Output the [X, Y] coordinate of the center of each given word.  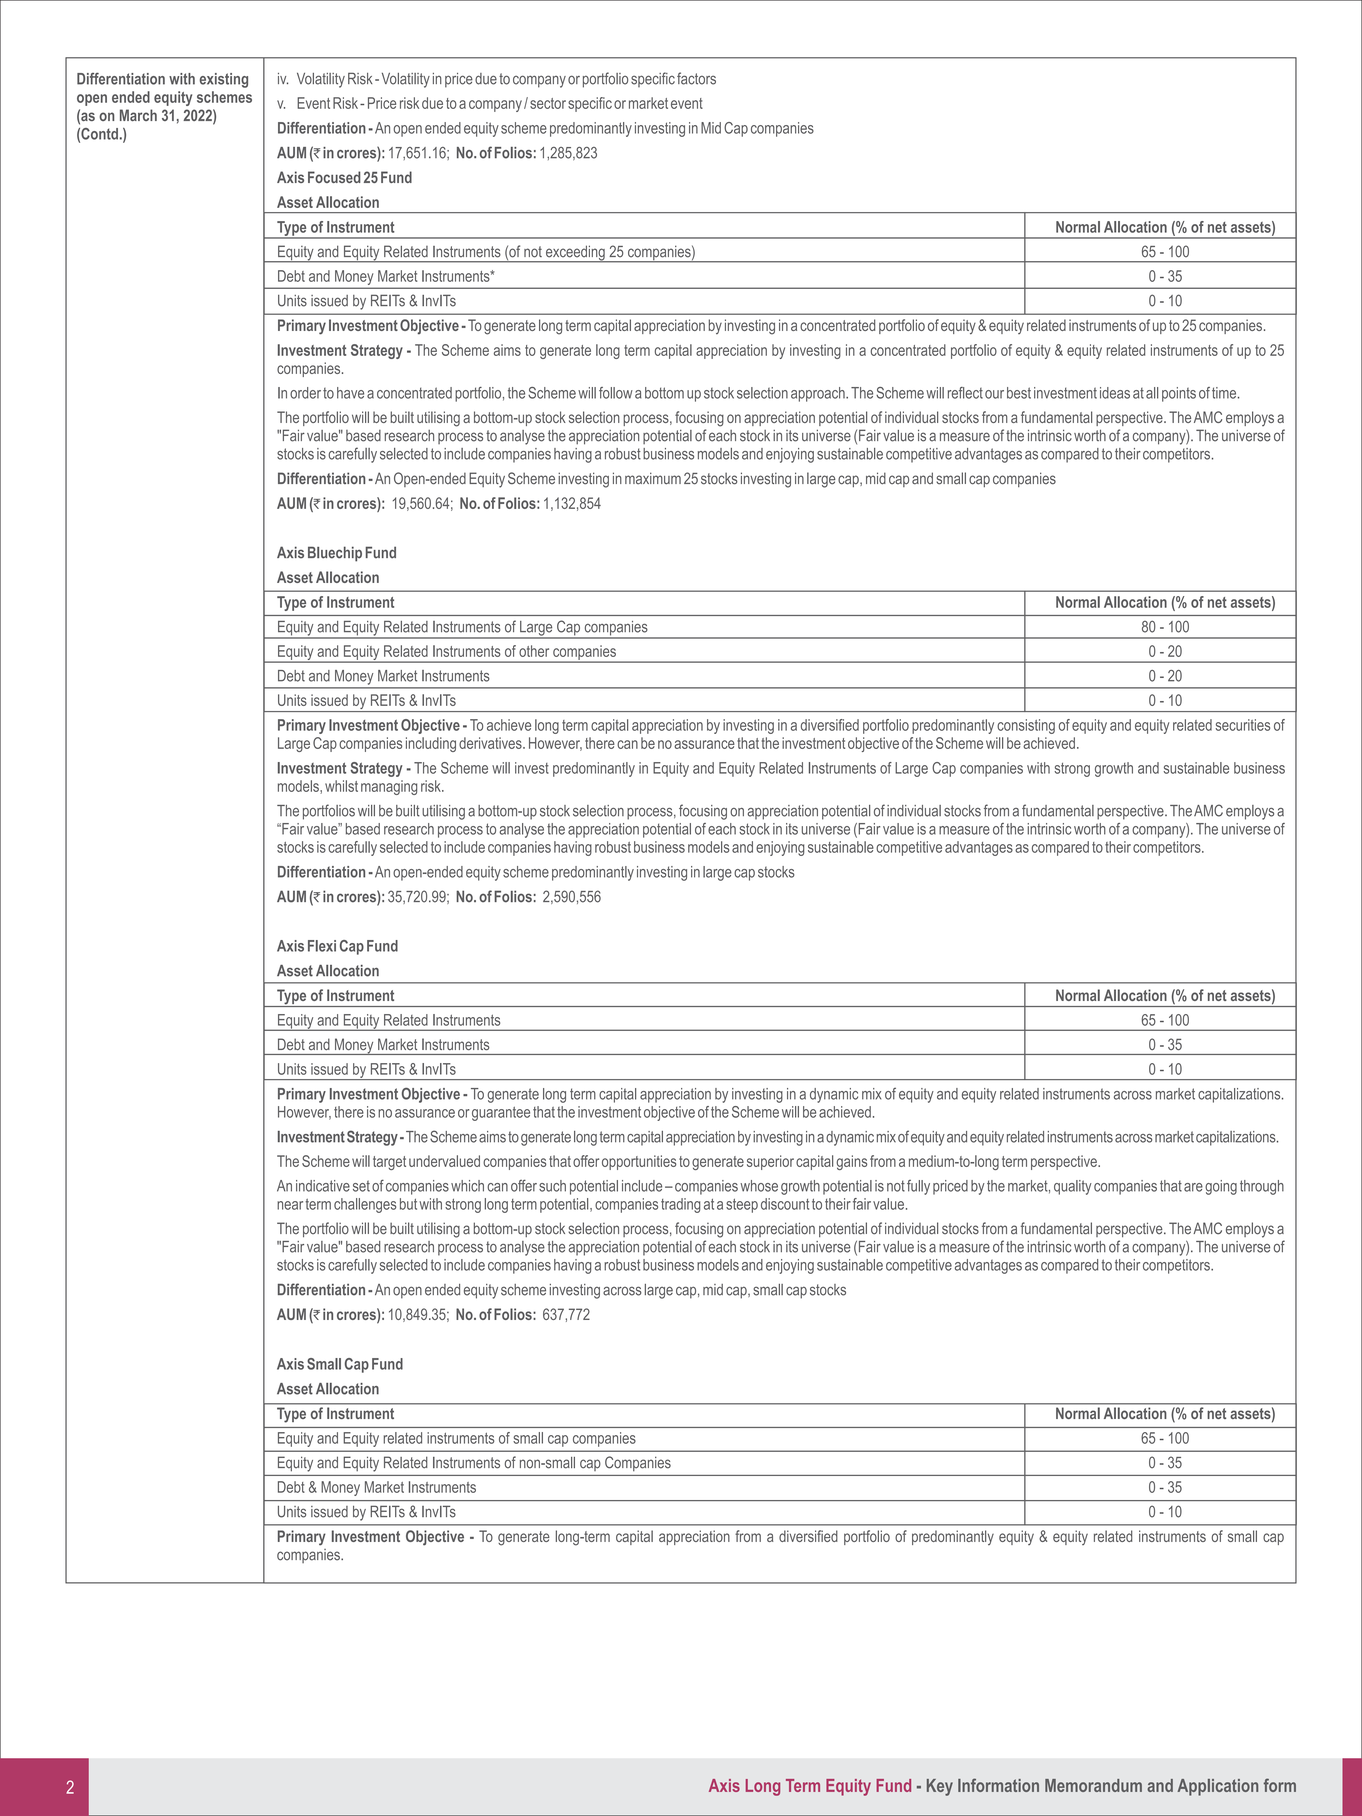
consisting [1026, 726]
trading [681, 1205]
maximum [653, 478]
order [305, 393]
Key [940, 1787]
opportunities [639, 1162]
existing [224, 80]
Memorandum [1093, 1785]
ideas [1115, 393]
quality [1073, 1187]
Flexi [322, 946]
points [1179, 394]
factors [696, 78]
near [290, 1205]
